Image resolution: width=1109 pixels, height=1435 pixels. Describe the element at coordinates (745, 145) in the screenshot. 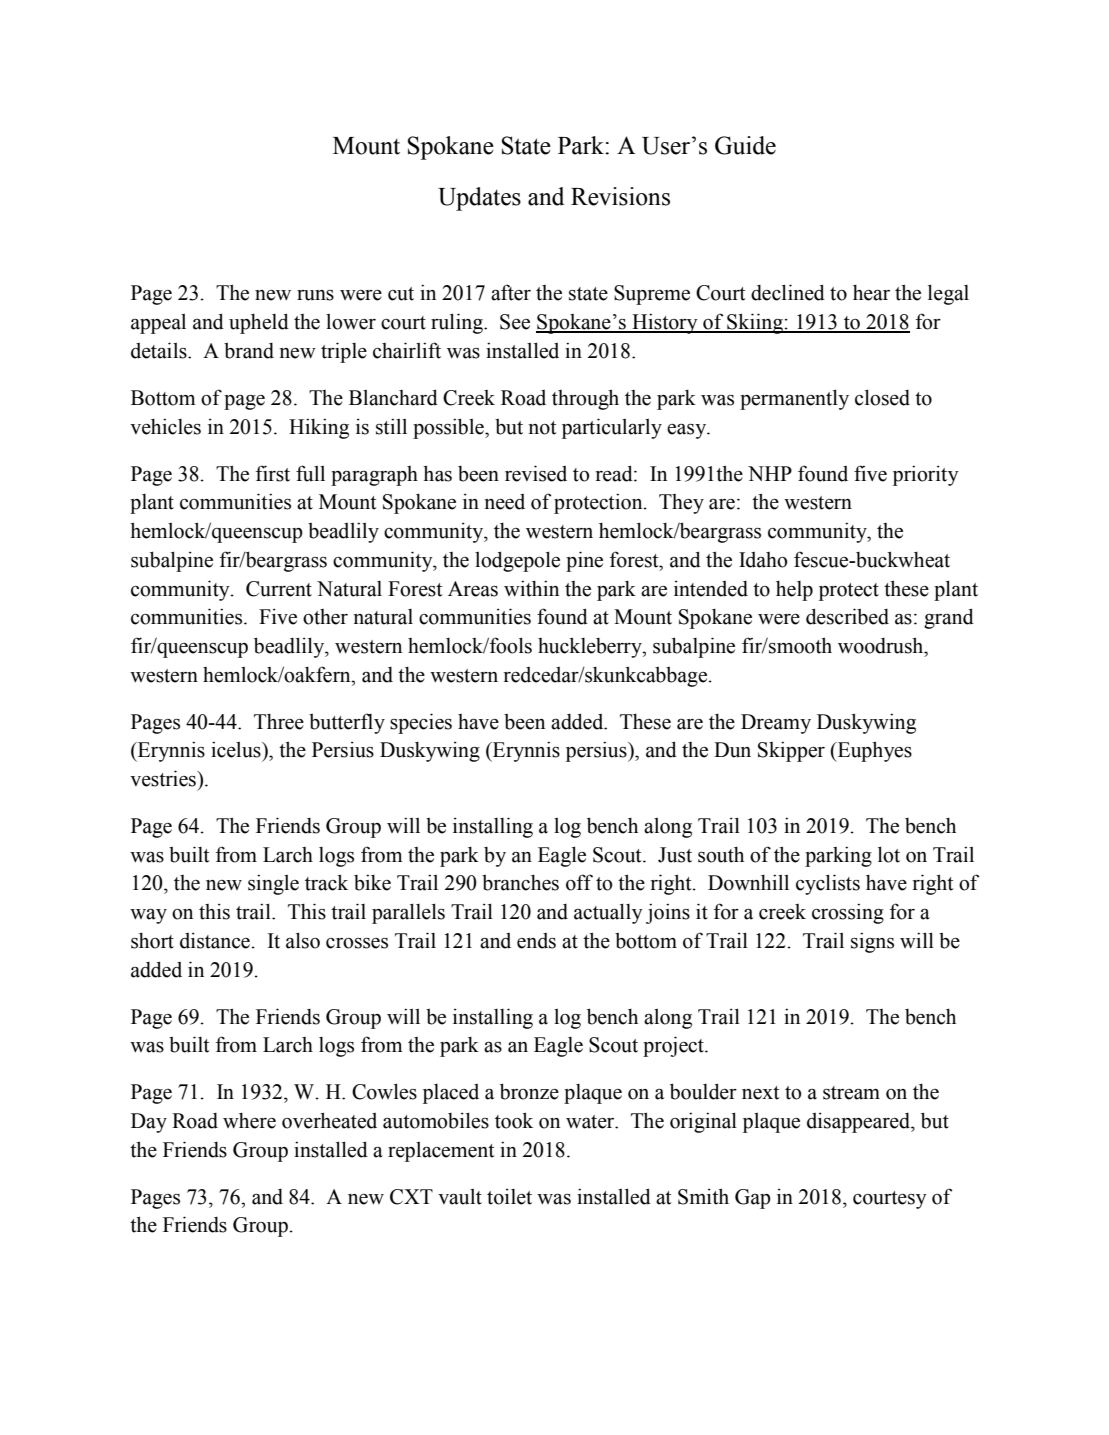

I see `Guide` at that location.
